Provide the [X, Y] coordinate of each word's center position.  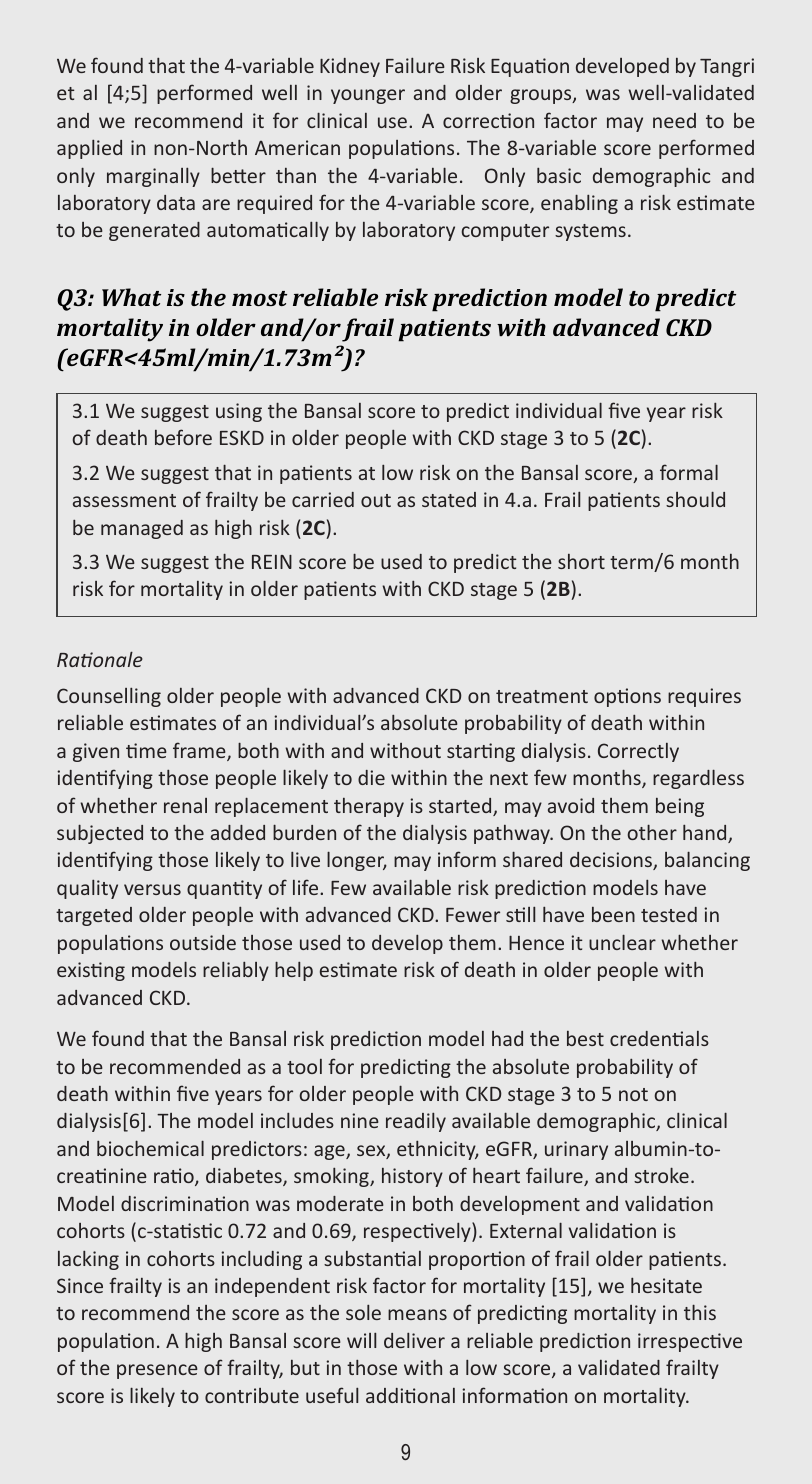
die [371, 777]
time [146, 750]
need [674, 120]
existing [91, 971]
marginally [153, 177]
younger [368, 96]
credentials [659, 1038]
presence [157, 1371]
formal [689, 472]
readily [416, 1122]
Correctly [638, 752]
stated [449, 499]
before [183, 437]
